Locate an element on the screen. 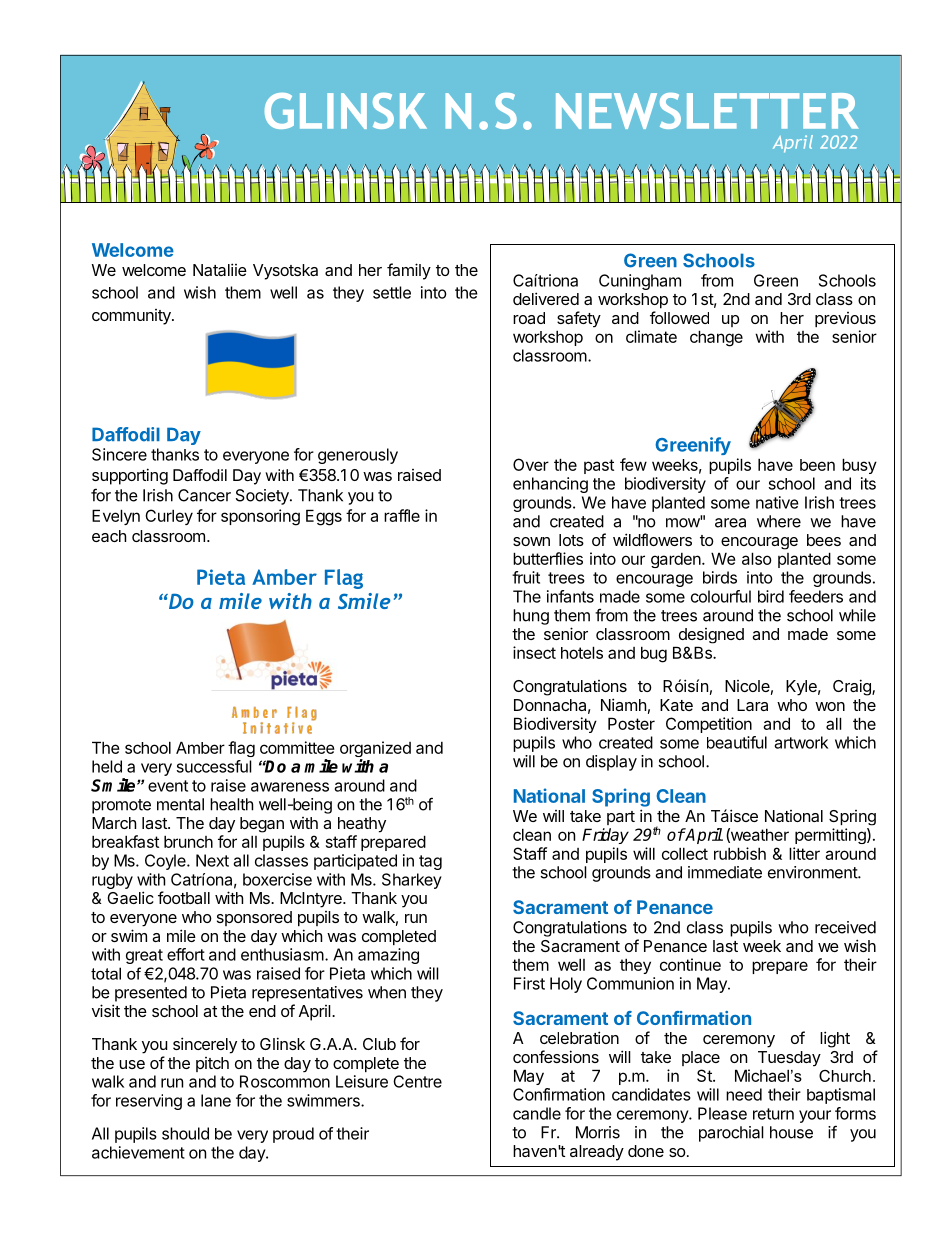 Image resolution: width=952 pixels, height=1233 pixels. should is located at coordinates (185, 1133).
